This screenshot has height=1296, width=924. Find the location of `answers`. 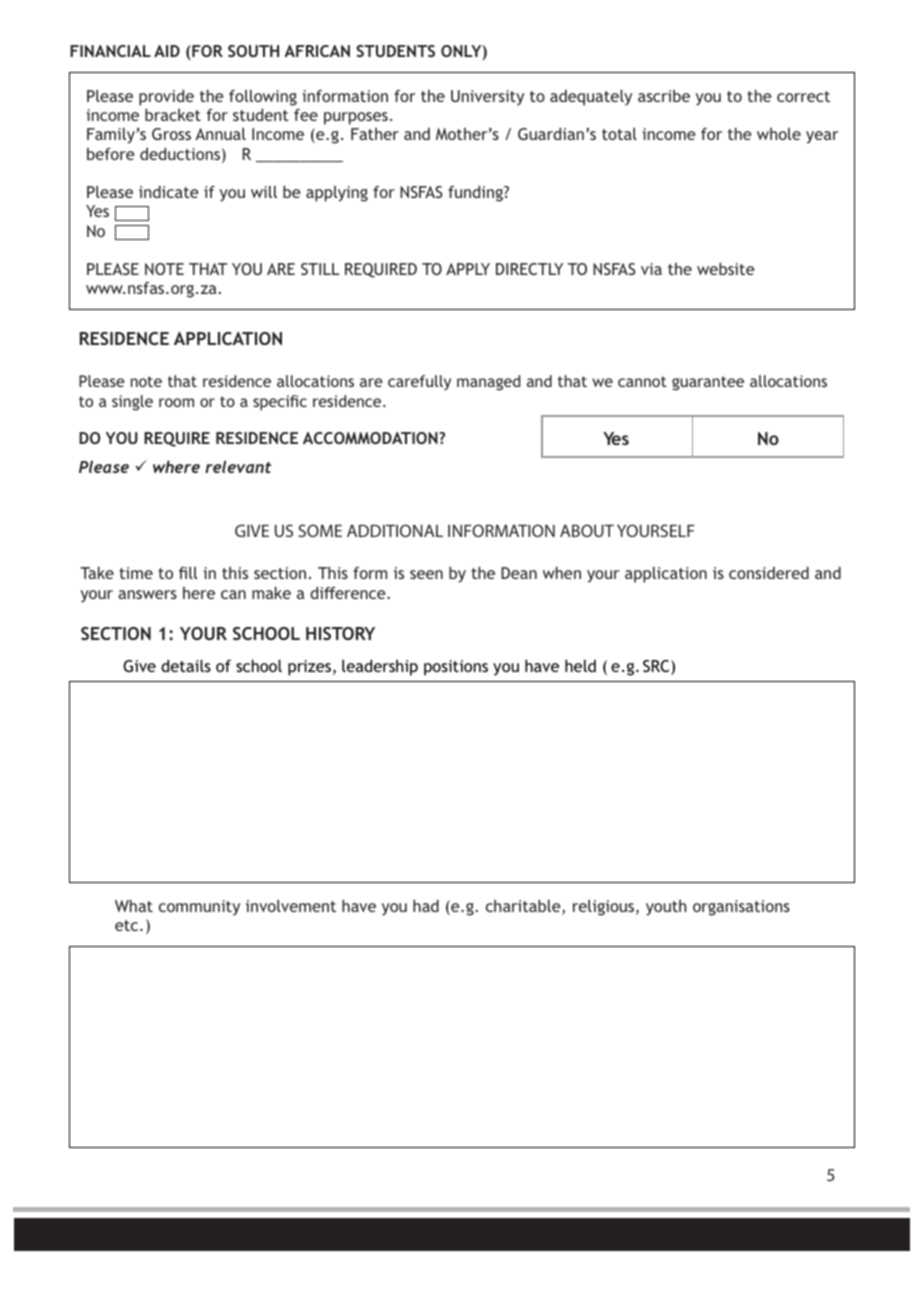

answers is located at coordinates (147, 594).
